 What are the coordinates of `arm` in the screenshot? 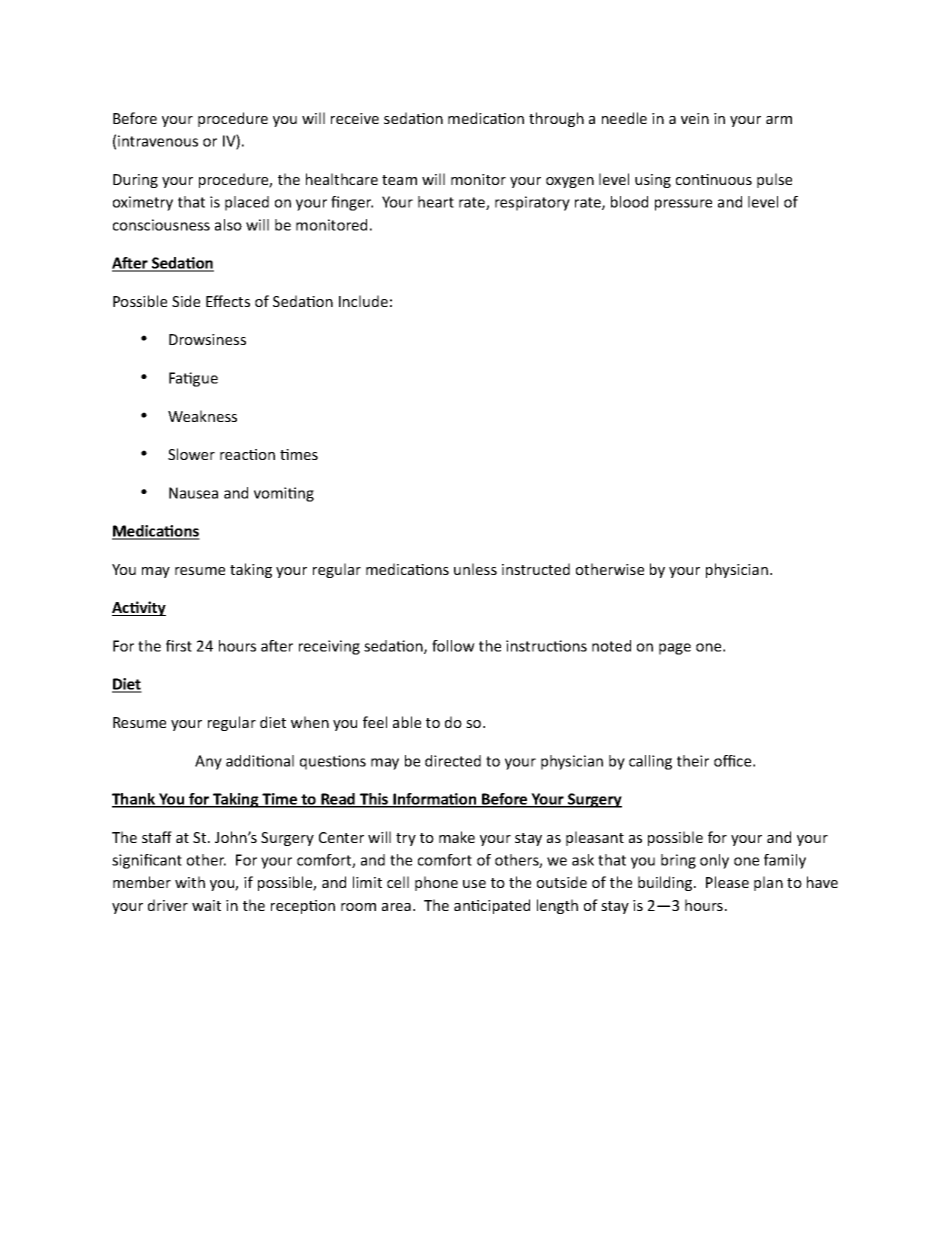 It's located at (779, 120).
